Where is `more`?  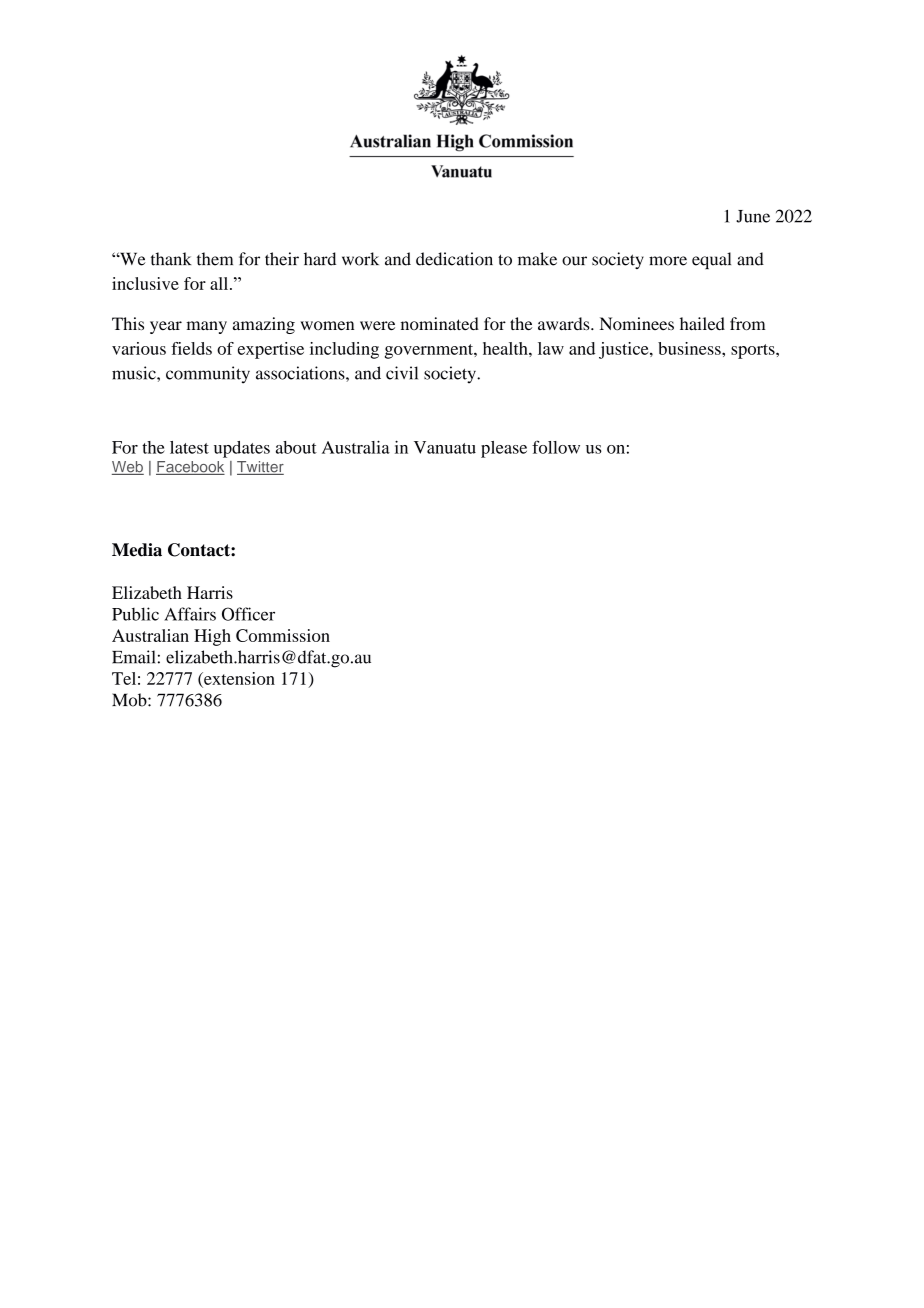
more is located at coordinates (668, 261).
